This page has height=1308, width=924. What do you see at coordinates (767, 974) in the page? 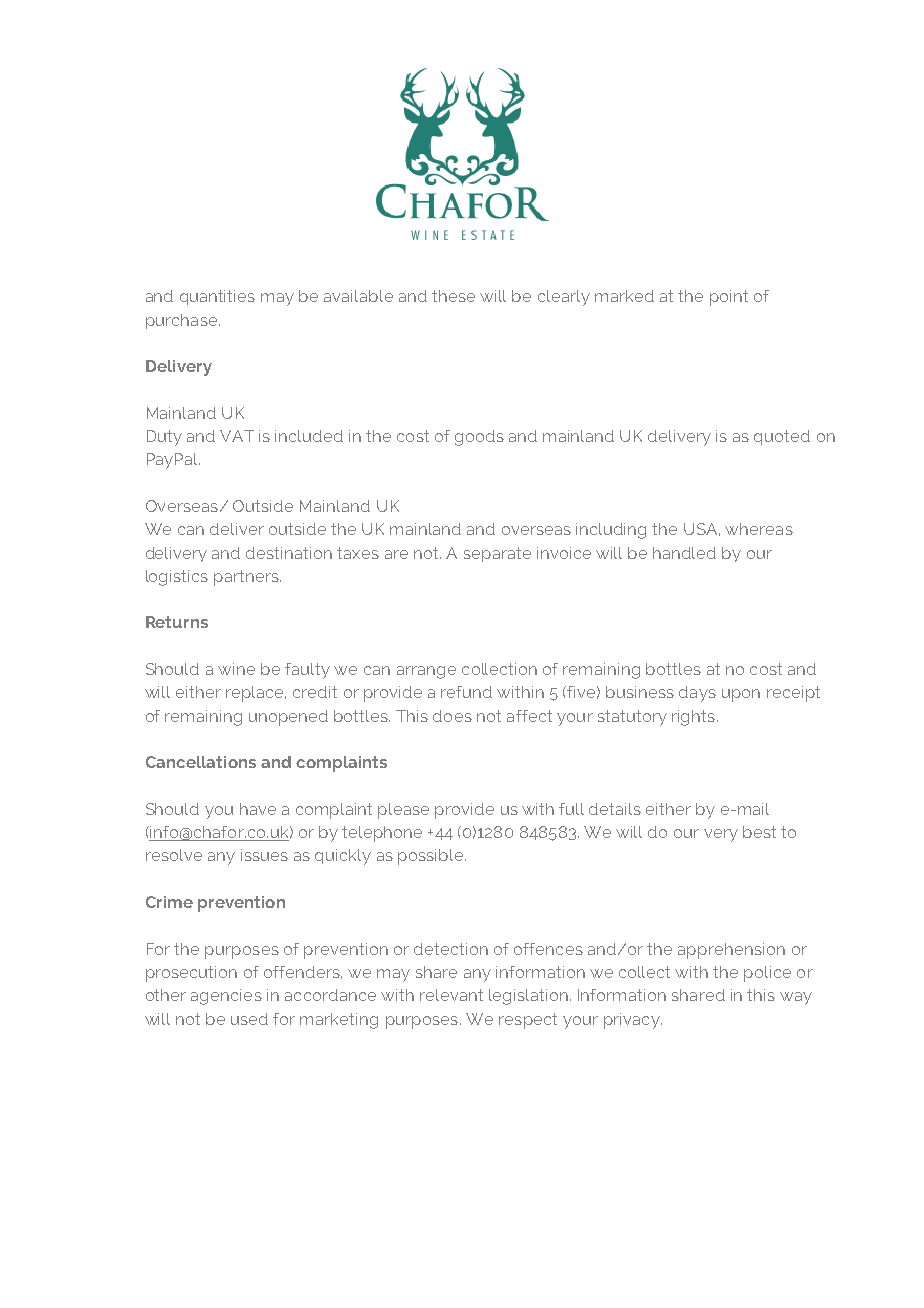
I see `police` at bounding box center [767, 974].
